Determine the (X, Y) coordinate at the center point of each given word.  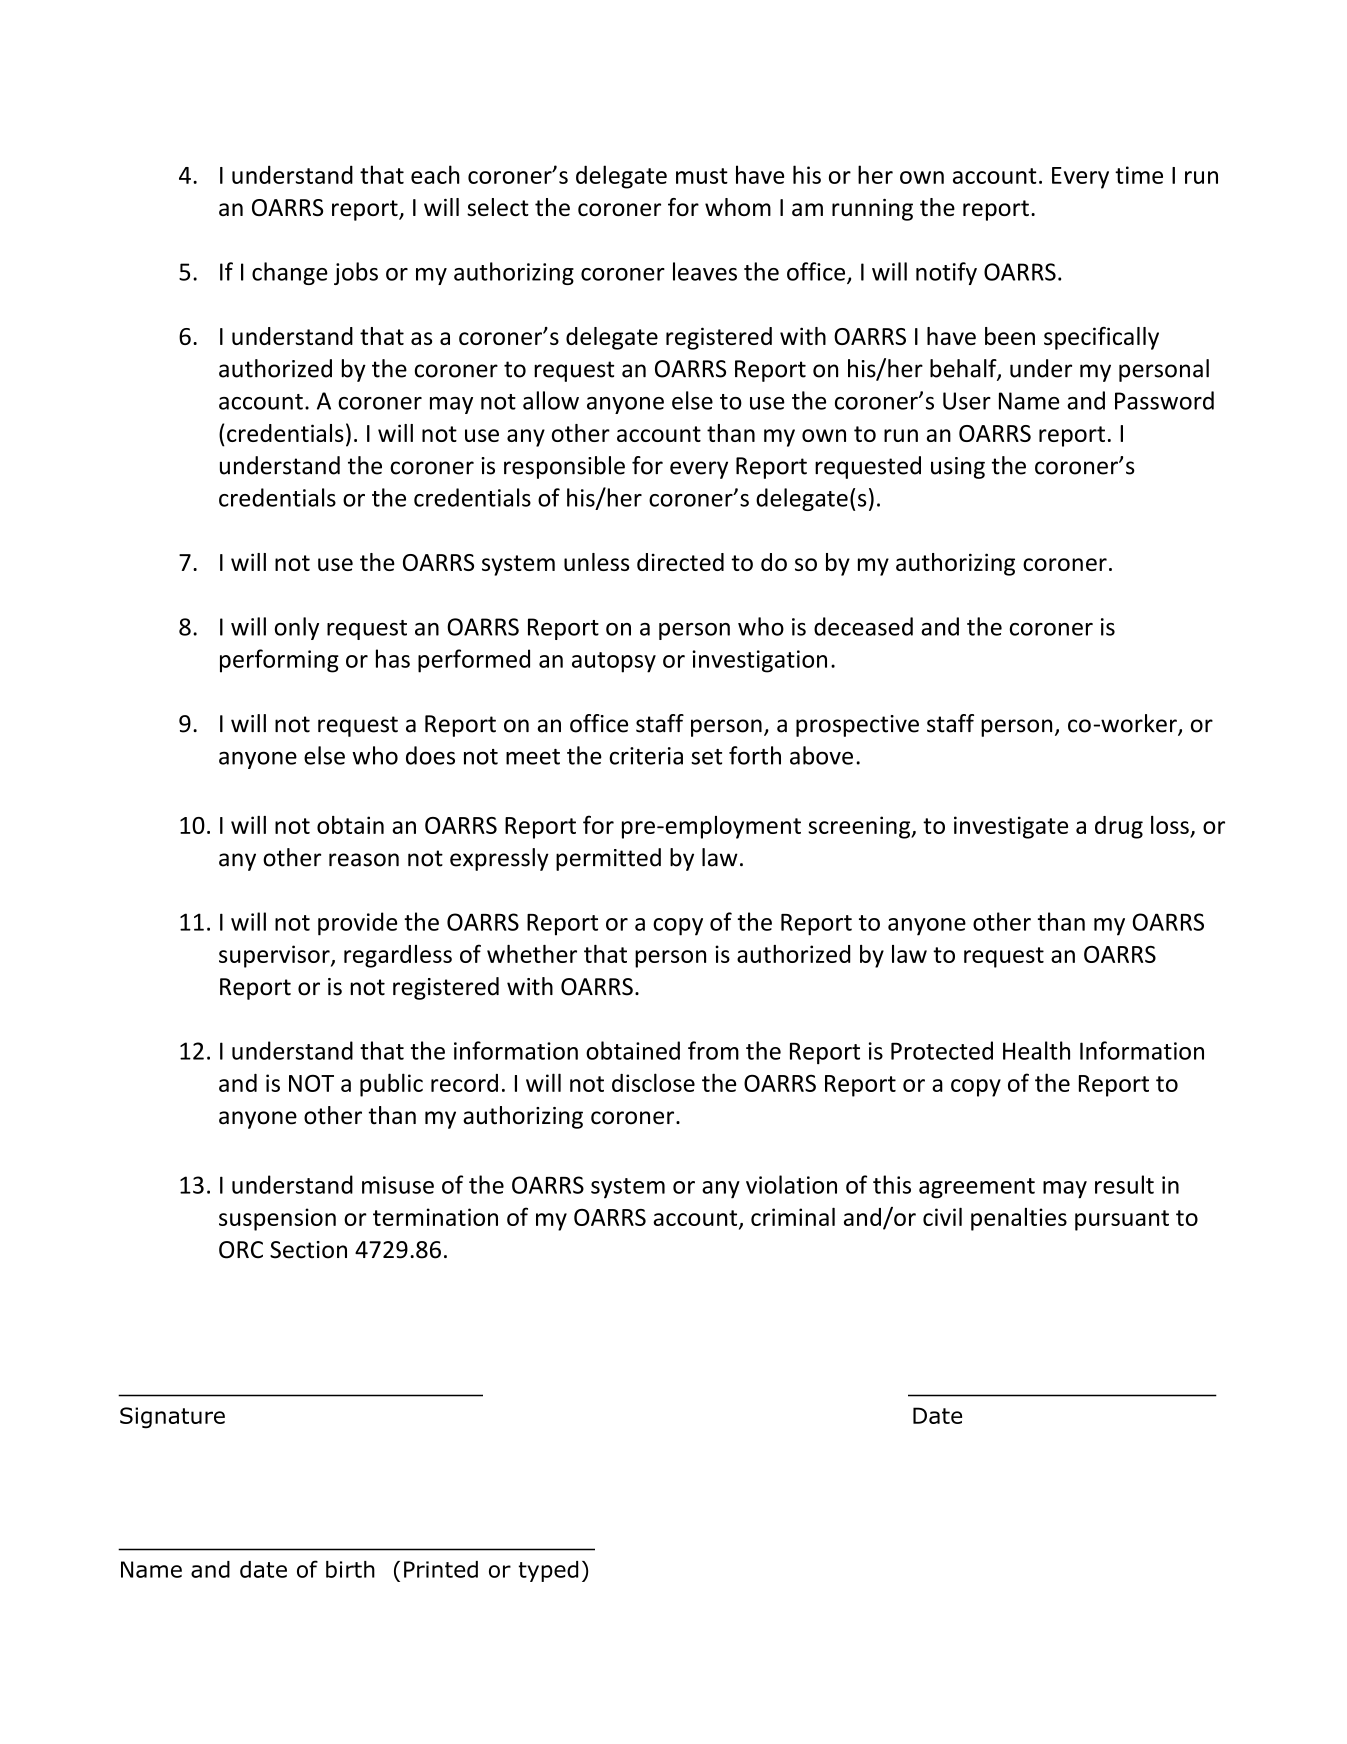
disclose (653, 1082)
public (391, 1085)
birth (350, 1569)
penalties (1019, 1219)
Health (1036, 1050)
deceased (863, 626)
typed (548, 1571)
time (1139, 175)
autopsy (614, 662)
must (702, 176)
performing (279, 661)
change (290, 273)
